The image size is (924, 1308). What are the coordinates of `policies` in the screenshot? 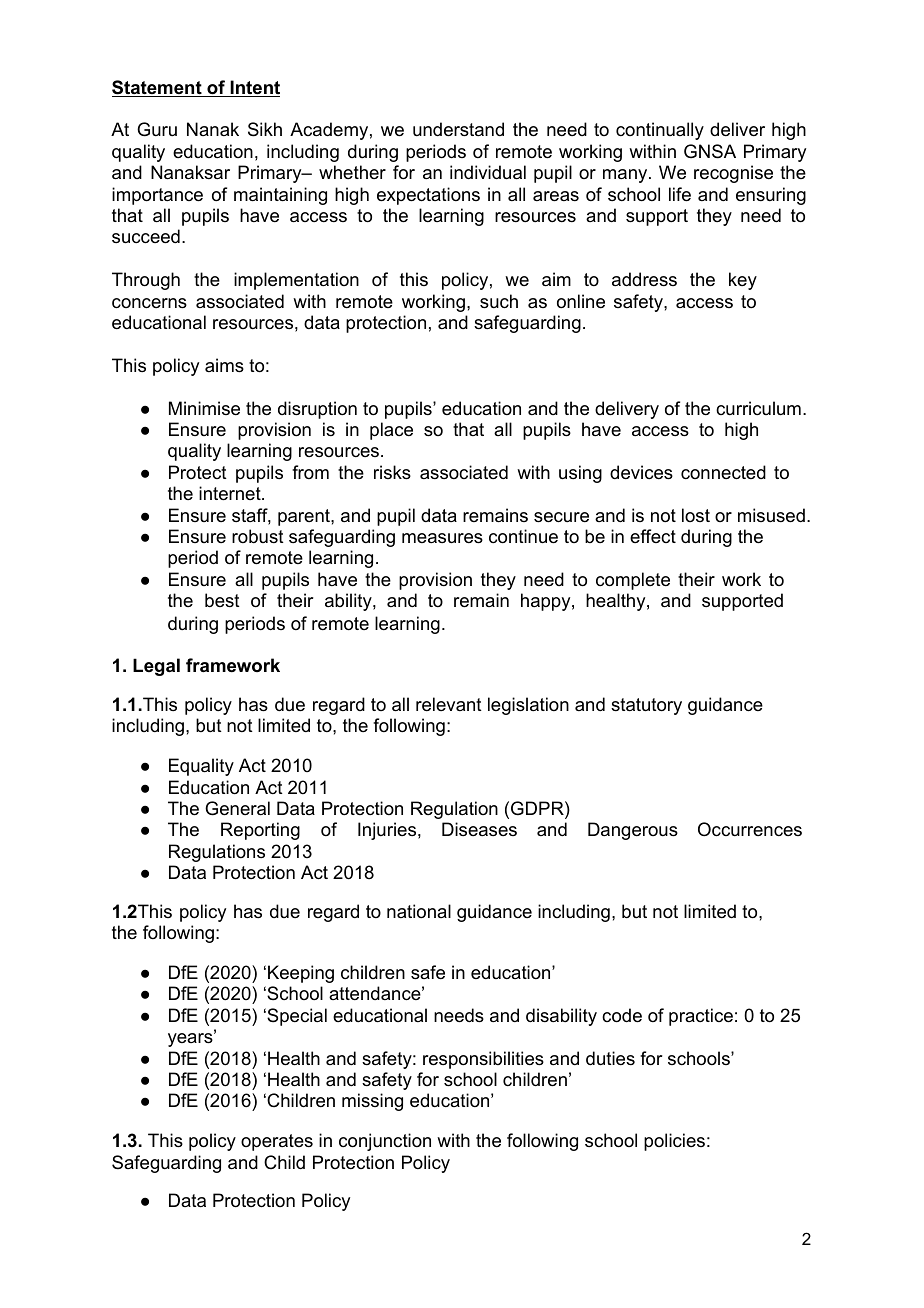 It's located at (674, 1142).
